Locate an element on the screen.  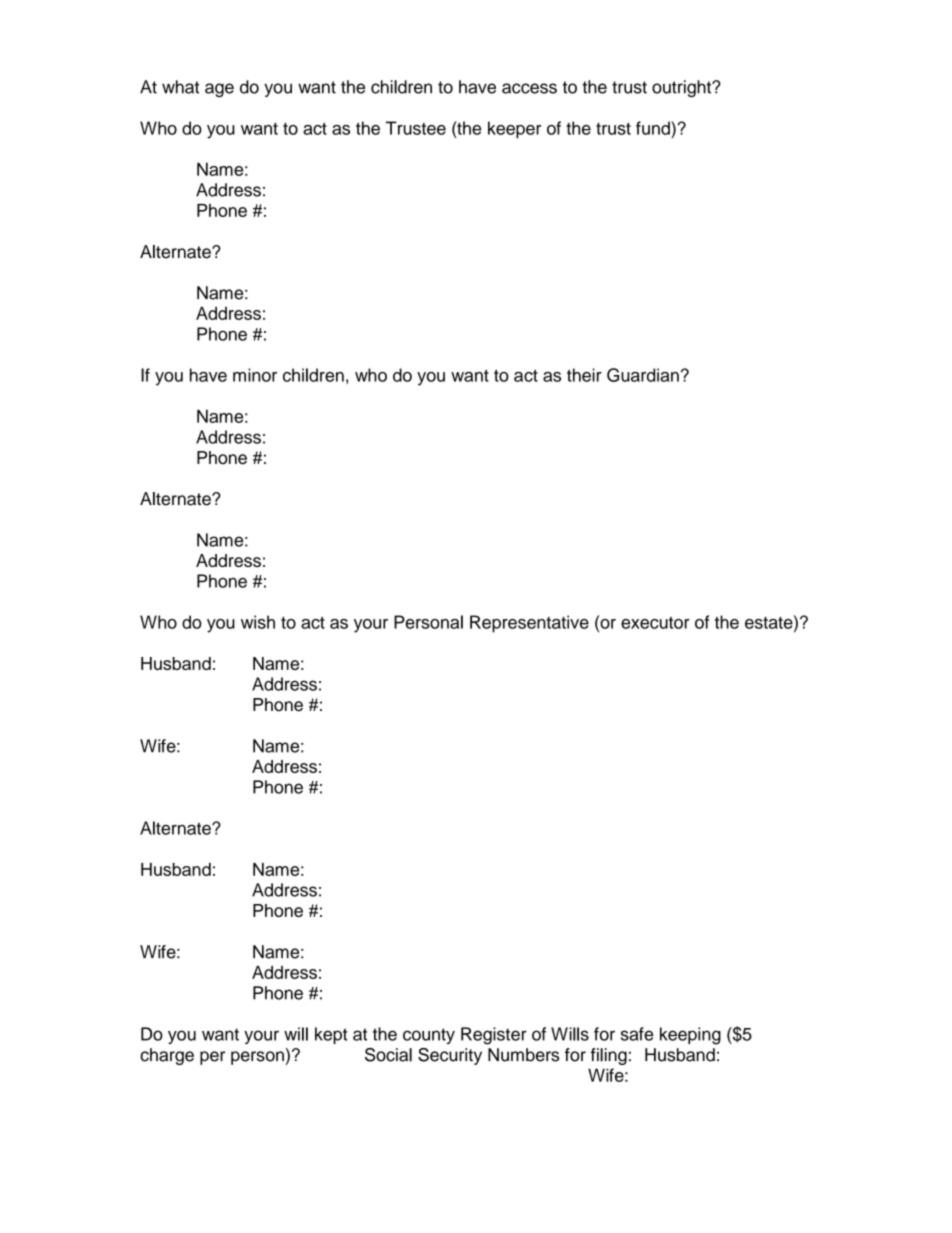
Representative is located at coordinates (529, 624).
